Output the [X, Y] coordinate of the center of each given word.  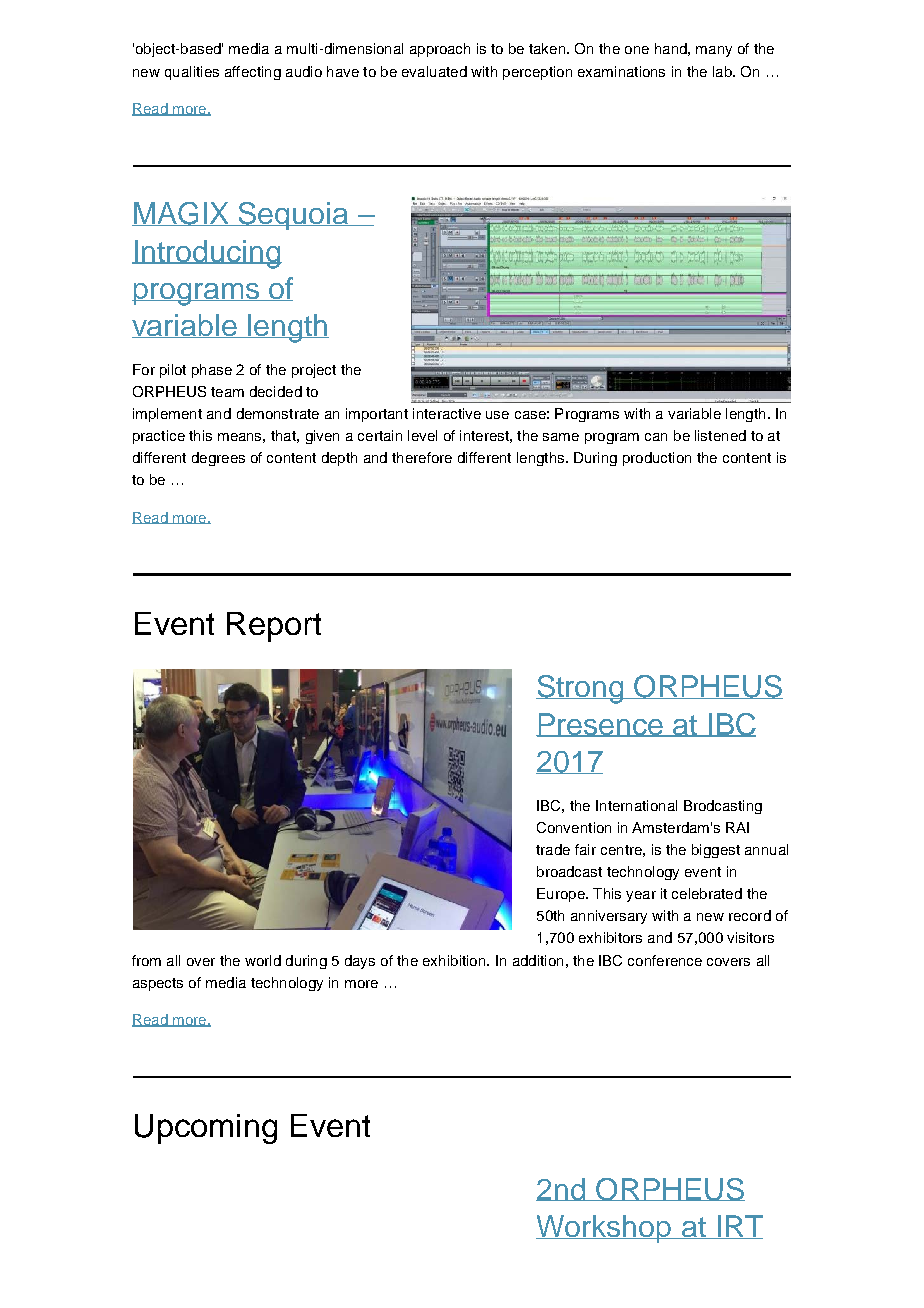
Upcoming [206, 1129]
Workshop [605, 1229]
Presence [600, 725]
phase [212, 371]
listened [720, 435]
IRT [739, 1227]
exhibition [455, 960]
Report [274, 627]
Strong [581, 689]
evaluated [434, 71]
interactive [447, 413]
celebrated [707, 893]
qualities [192, 73]
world [263, 960]
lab [723, 71]
